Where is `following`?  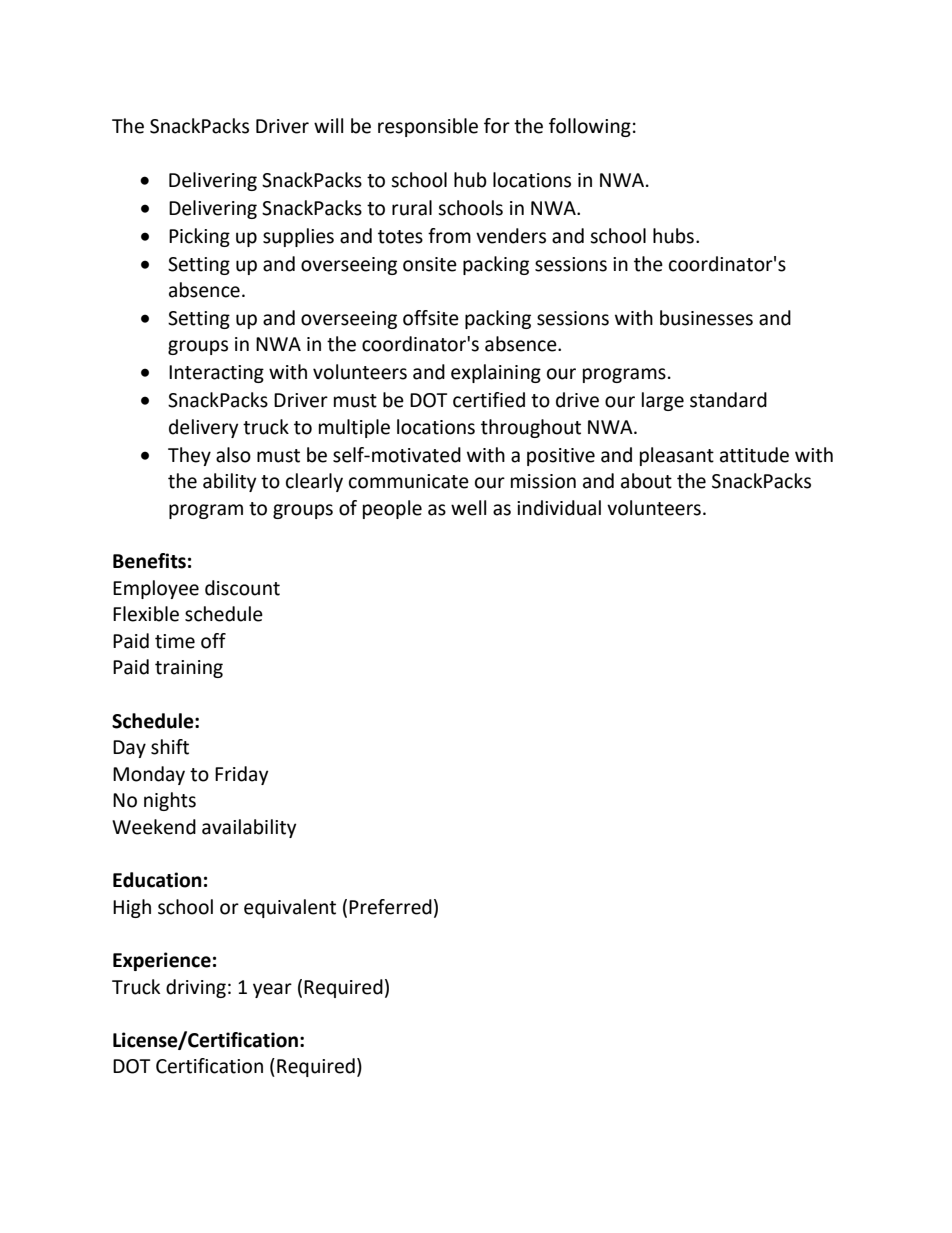
following is located at coordinates (590, 127).
